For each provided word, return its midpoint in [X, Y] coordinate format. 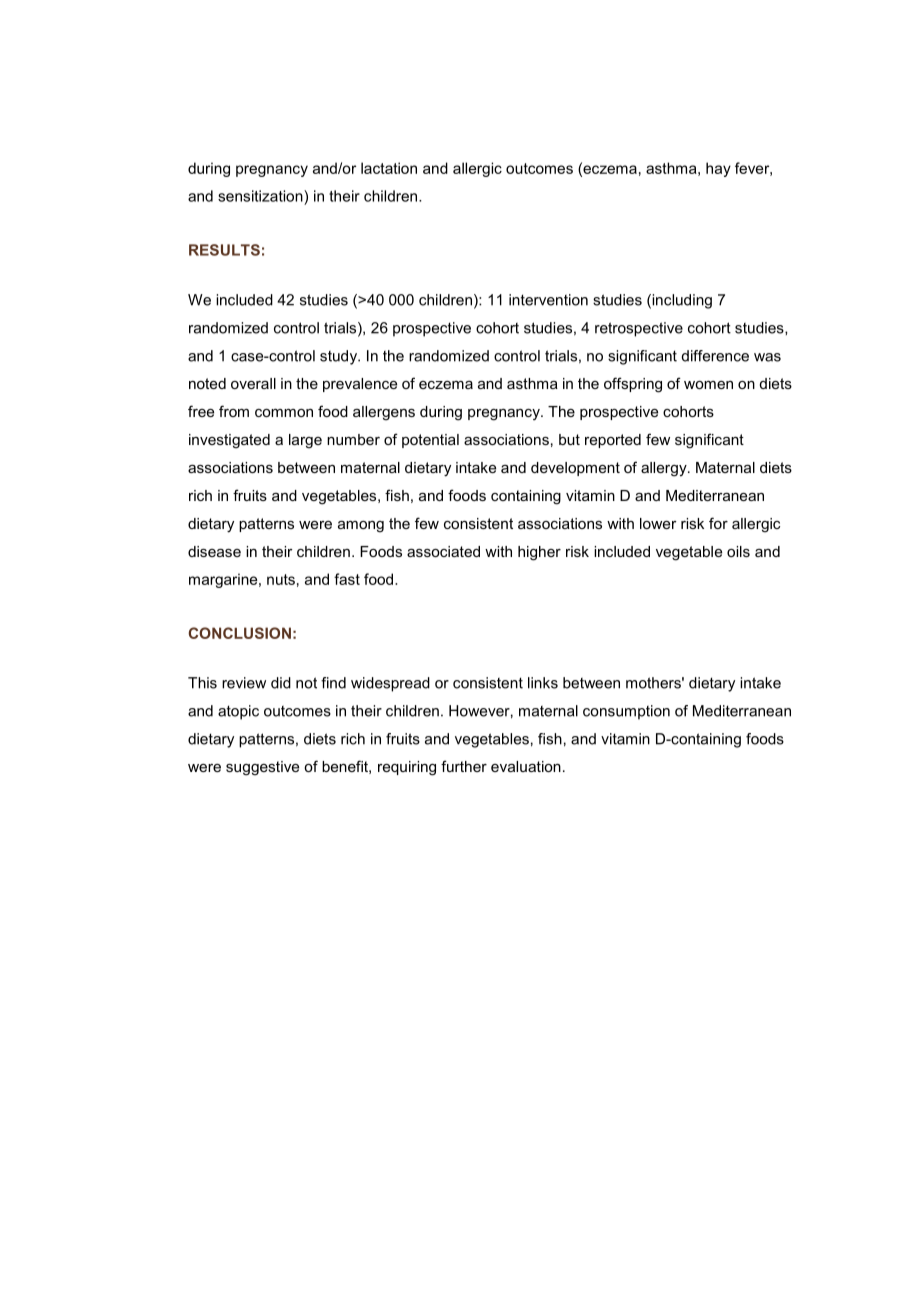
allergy [665, 469]
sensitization [261, 196]
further [464, 766]
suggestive [262, 768]
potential [430, 441]
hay [718, 169]
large [305, 441]
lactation [389, 168]
